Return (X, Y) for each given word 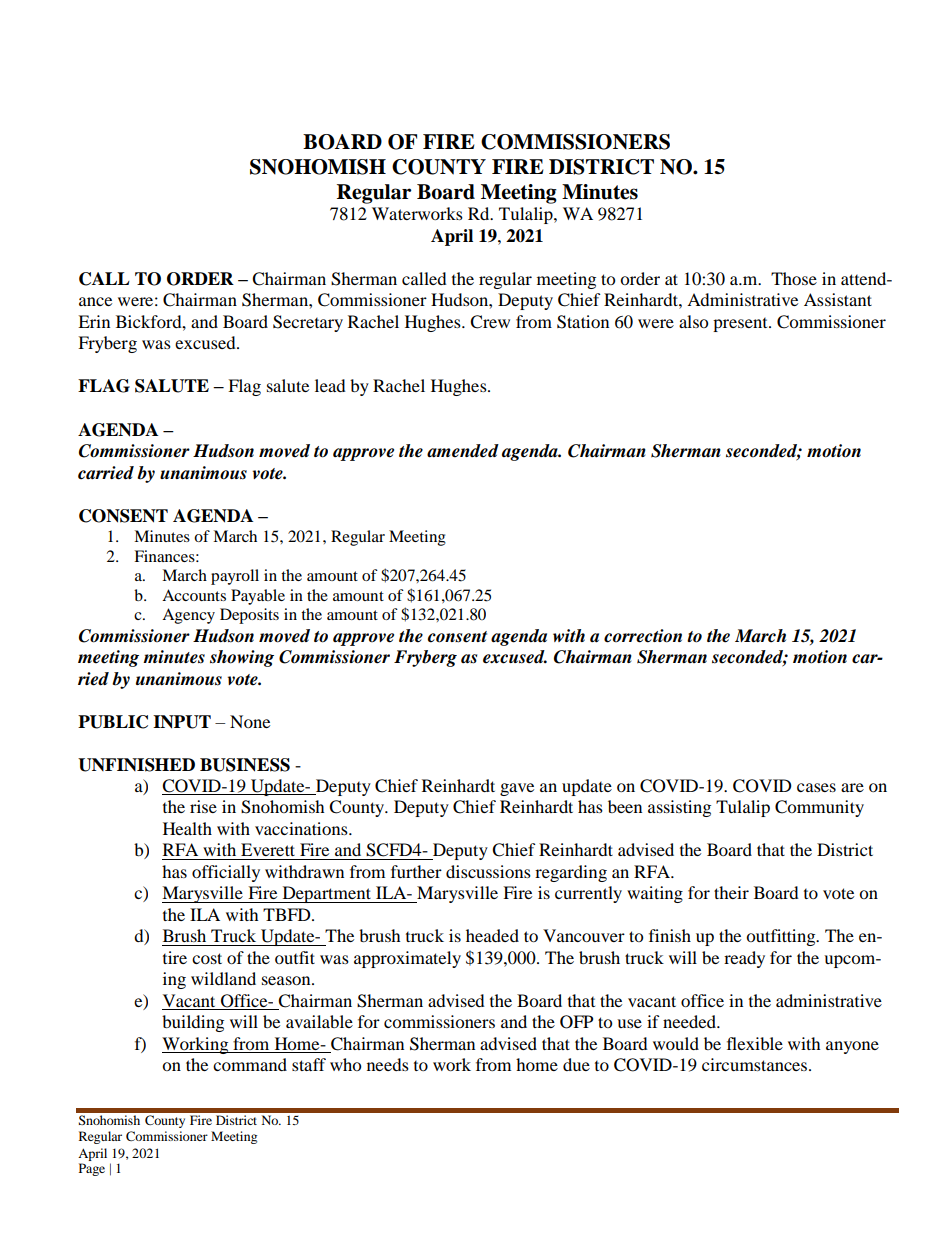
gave (517, 789)
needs (388, 1064)
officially (226, 873)
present (741, 325)
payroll (235, 577)
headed (492, 935)
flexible (755, 1043)
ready (744, 959)
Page (92, 1169)
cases (816, 787)
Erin (94, 321)
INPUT (182, 722)
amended (463, 451)
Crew (490, 322)
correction (643, 636)
